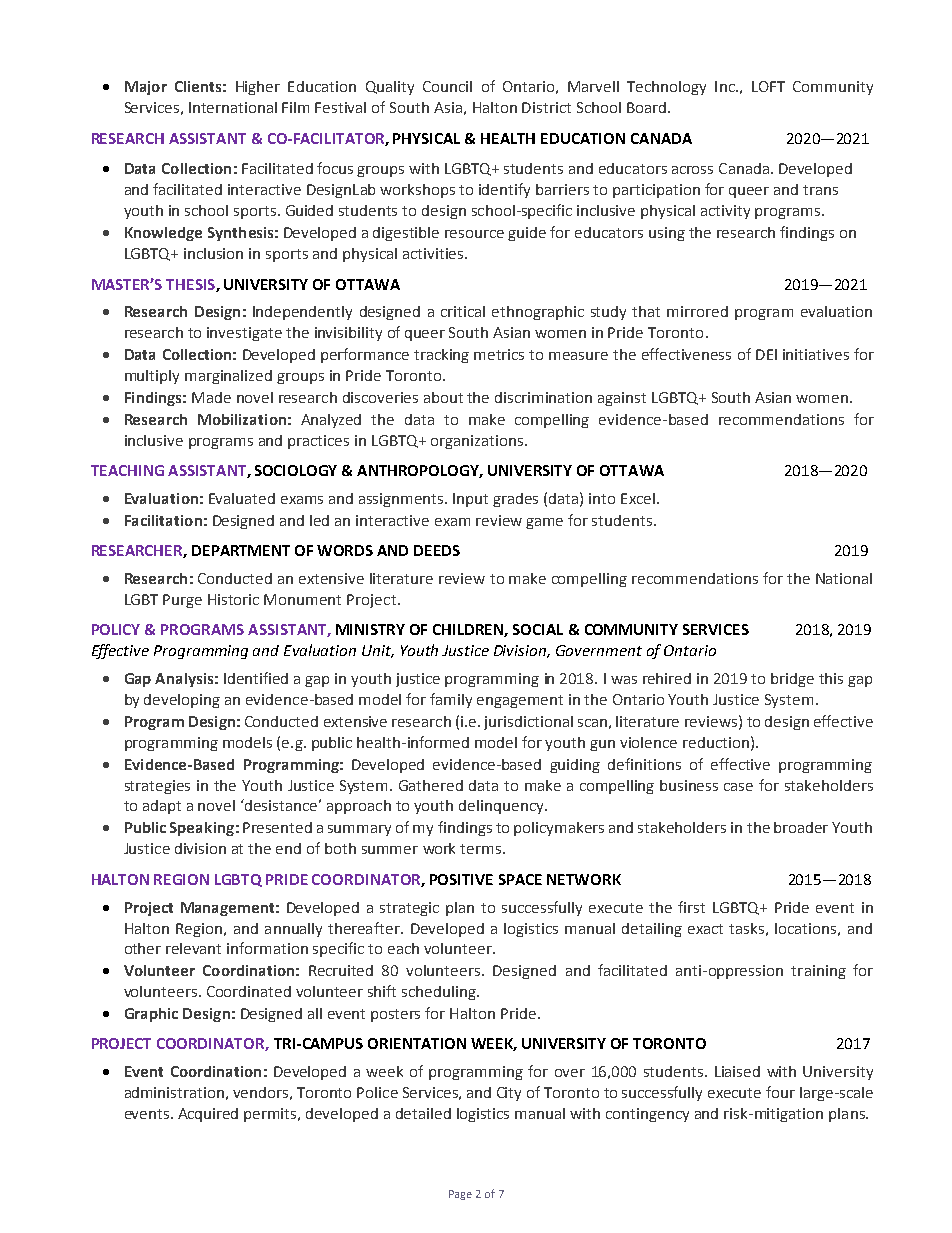 The height and width of the page is (1233, 952). Describe the element at coordinates (460, 1195) in the page. I see `Page` at that location.
